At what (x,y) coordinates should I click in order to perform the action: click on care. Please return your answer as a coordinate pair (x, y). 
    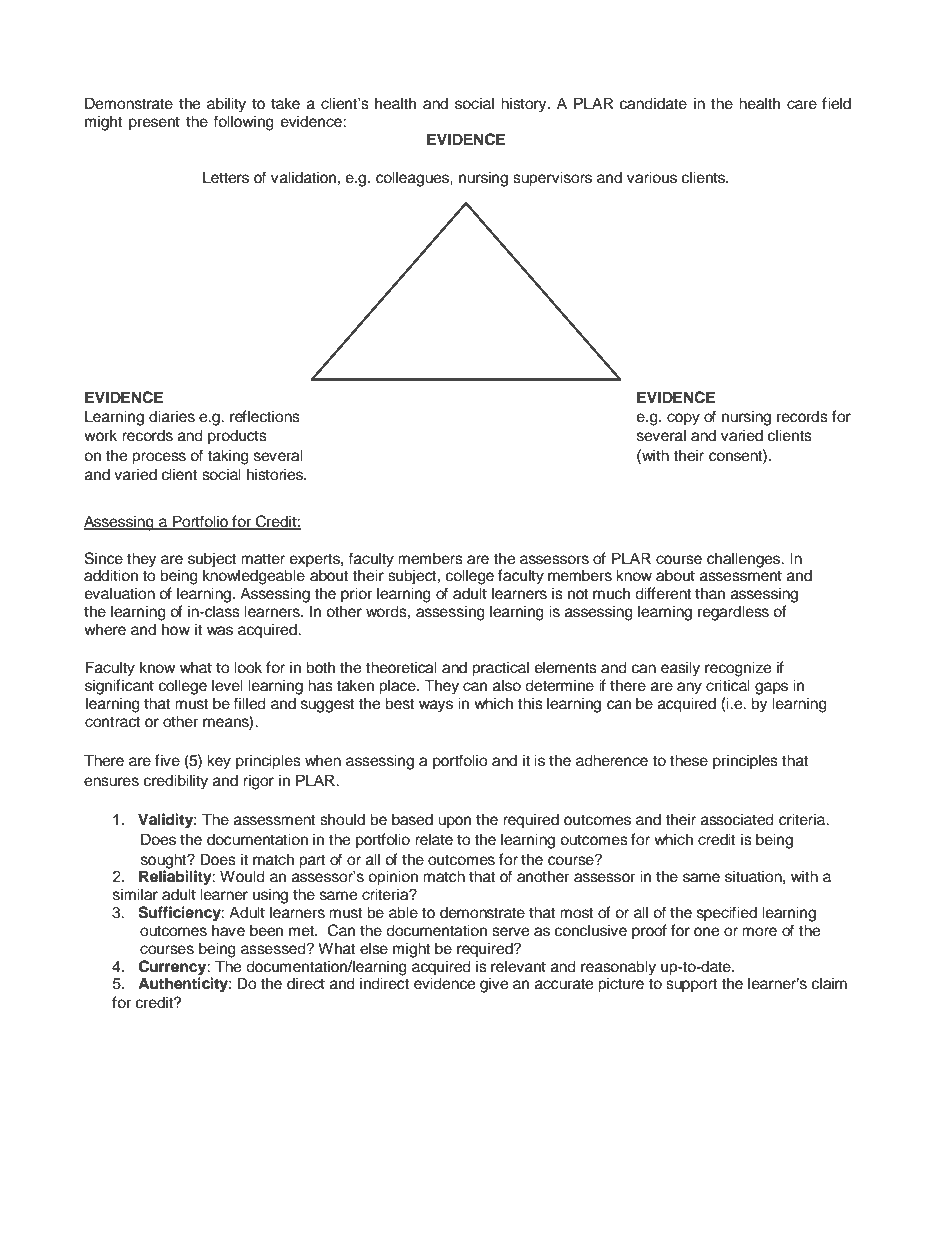
    Looking at the image, I should click on (802, 105).
